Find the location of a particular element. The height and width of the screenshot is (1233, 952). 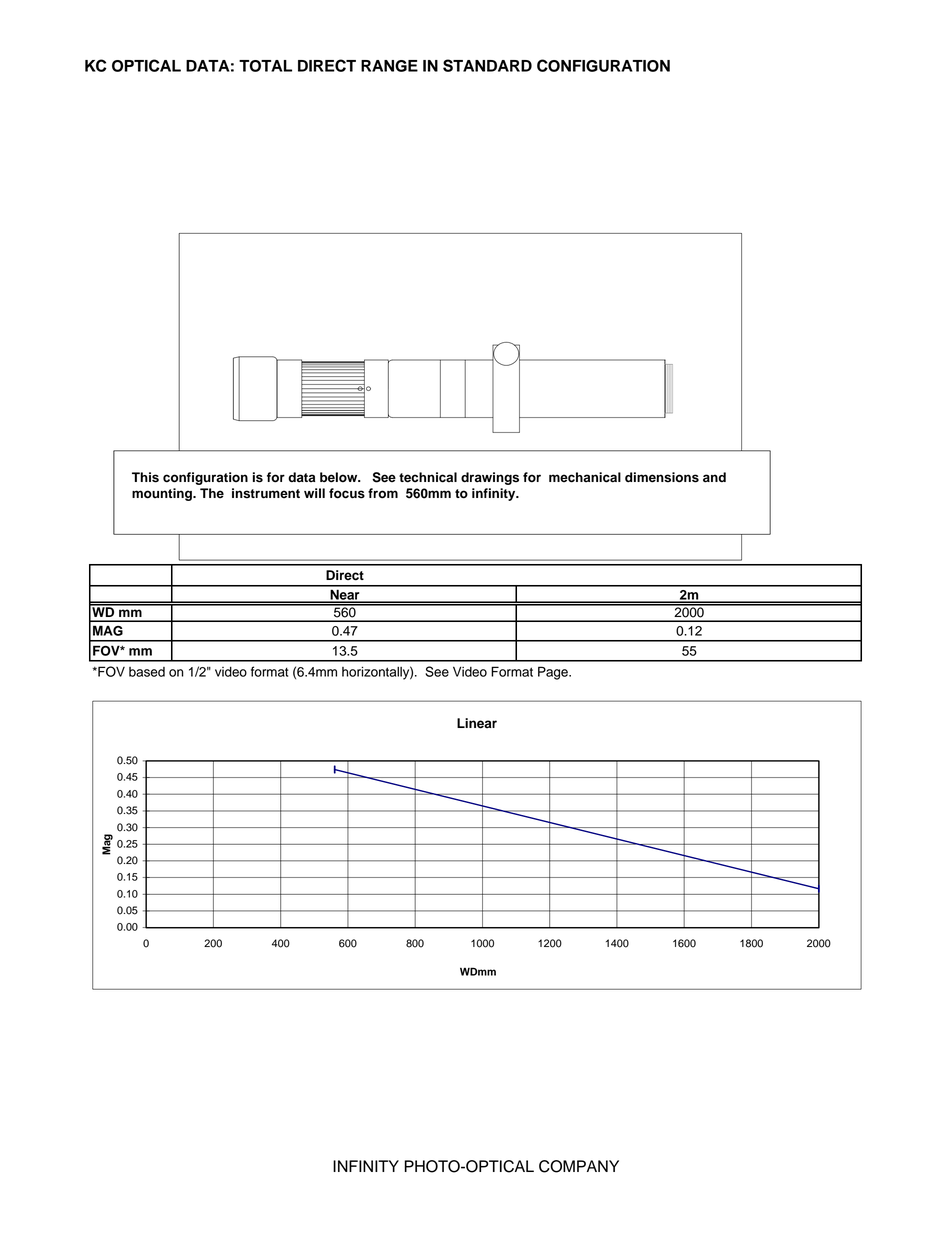

COMPANY is located at coordinates (579, 1166).
